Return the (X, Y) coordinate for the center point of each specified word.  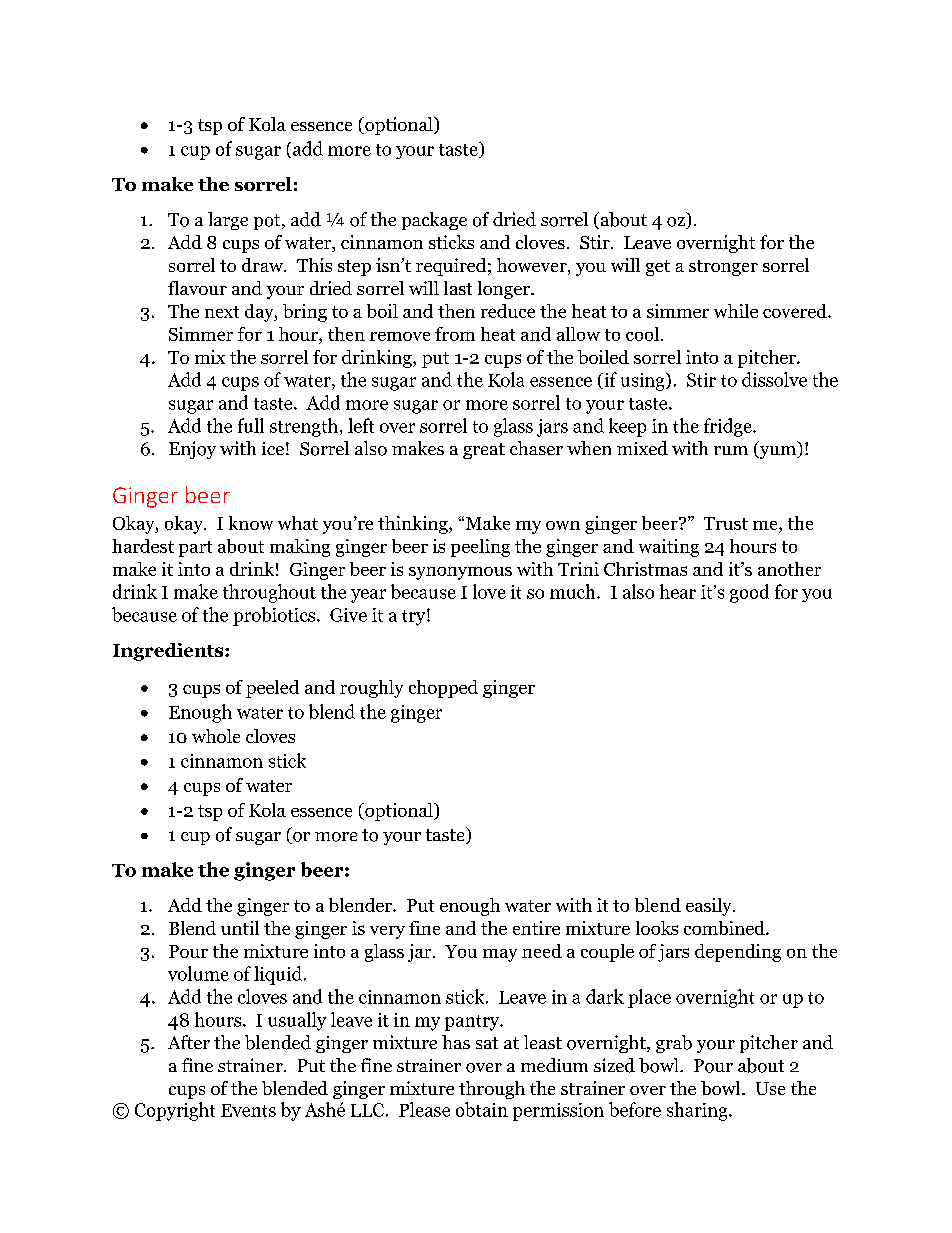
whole (216, 736)
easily (710, 907)
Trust (726, 523)
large (228, 221)
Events (248, 1110)
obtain (482, 1109)
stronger (723, 268)
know (251, 523)
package (434, 221)
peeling (480, 548)
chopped (443, 689)
